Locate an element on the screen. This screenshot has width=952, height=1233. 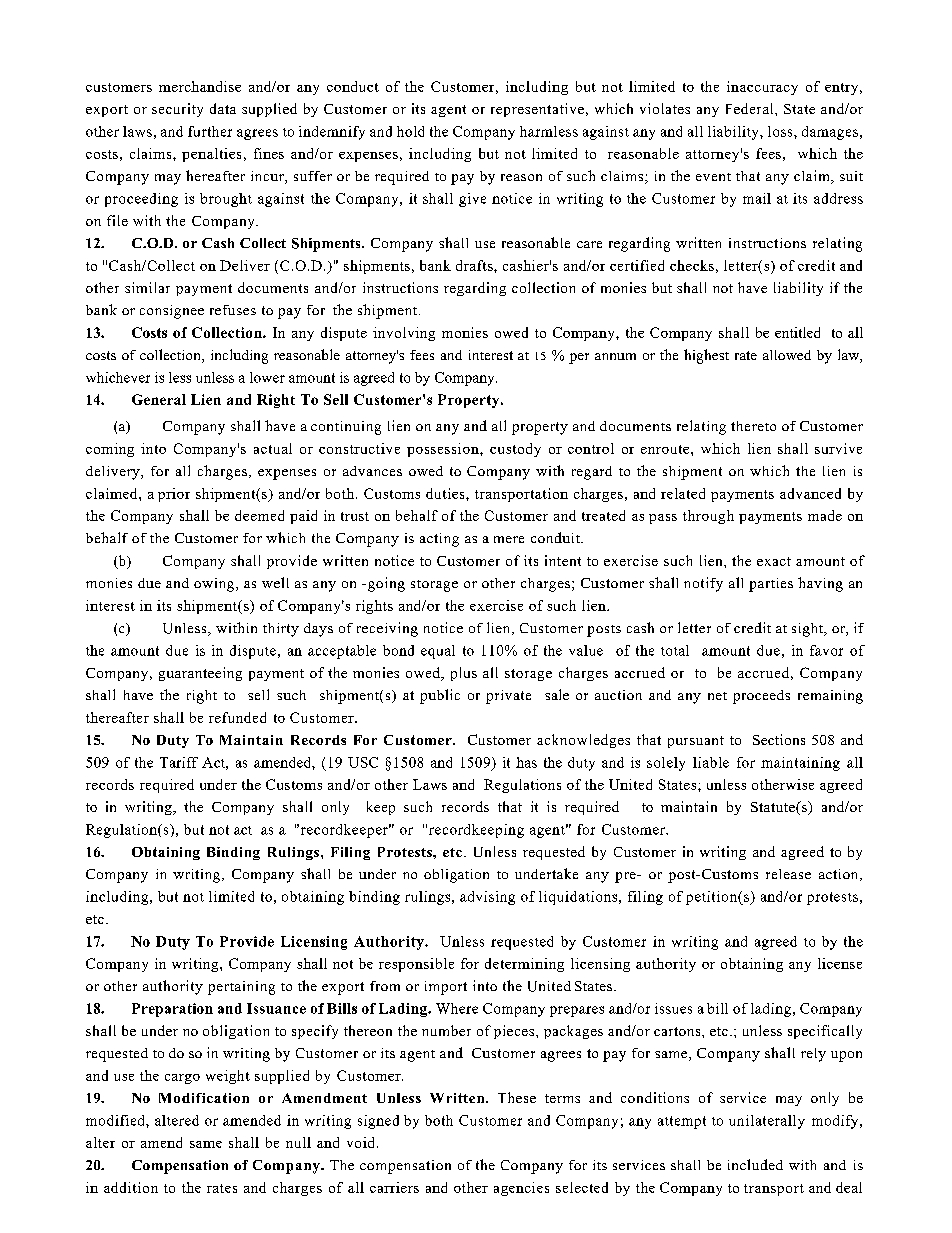
representative is located at coordinates (537, 110).
